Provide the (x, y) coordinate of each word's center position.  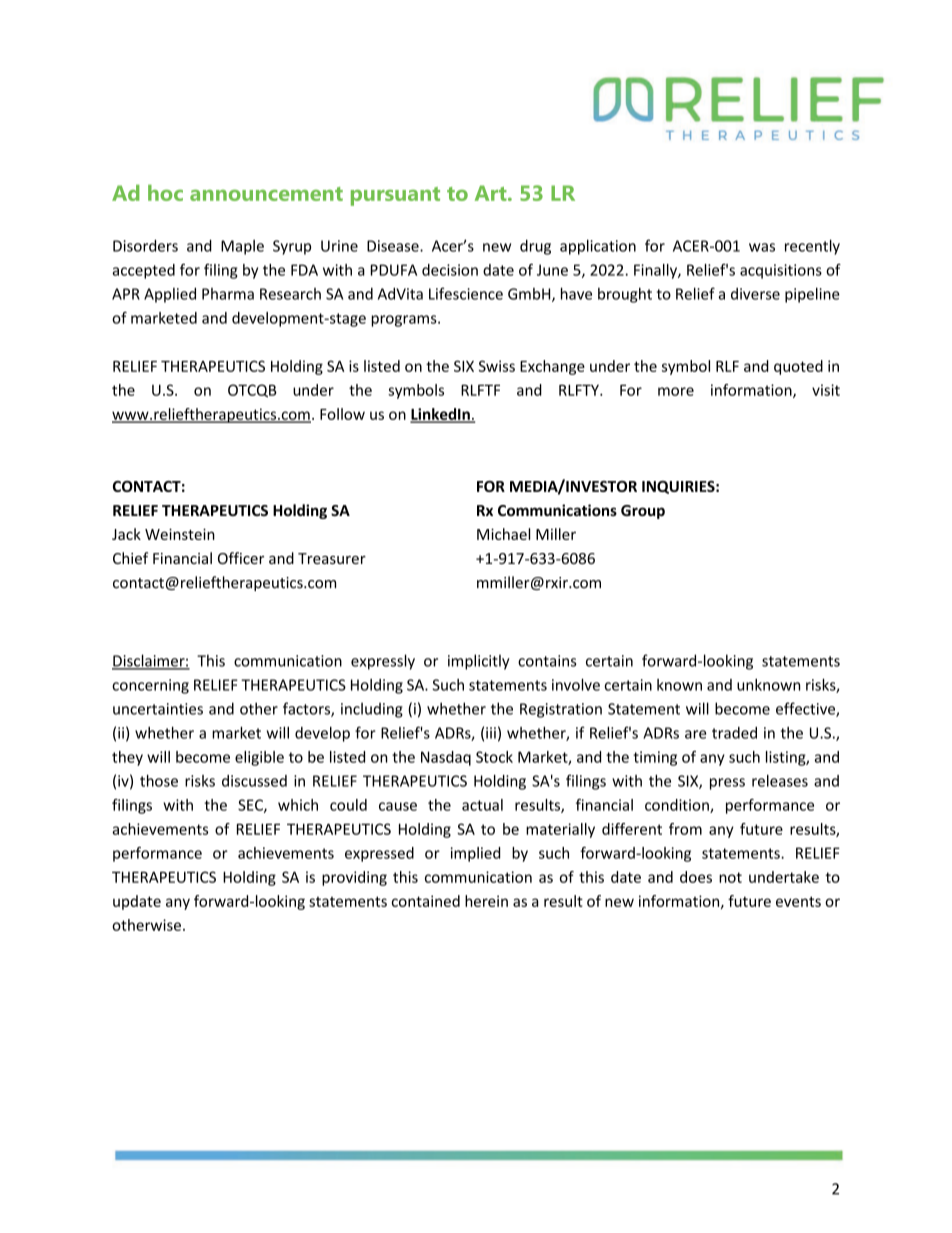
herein (486, 901)
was (762, 247)
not (730, 877)
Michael (503, 534)
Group (643, 512)
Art (492, 193)
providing (354, 878)
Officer (241, 558)
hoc (165, 193)
